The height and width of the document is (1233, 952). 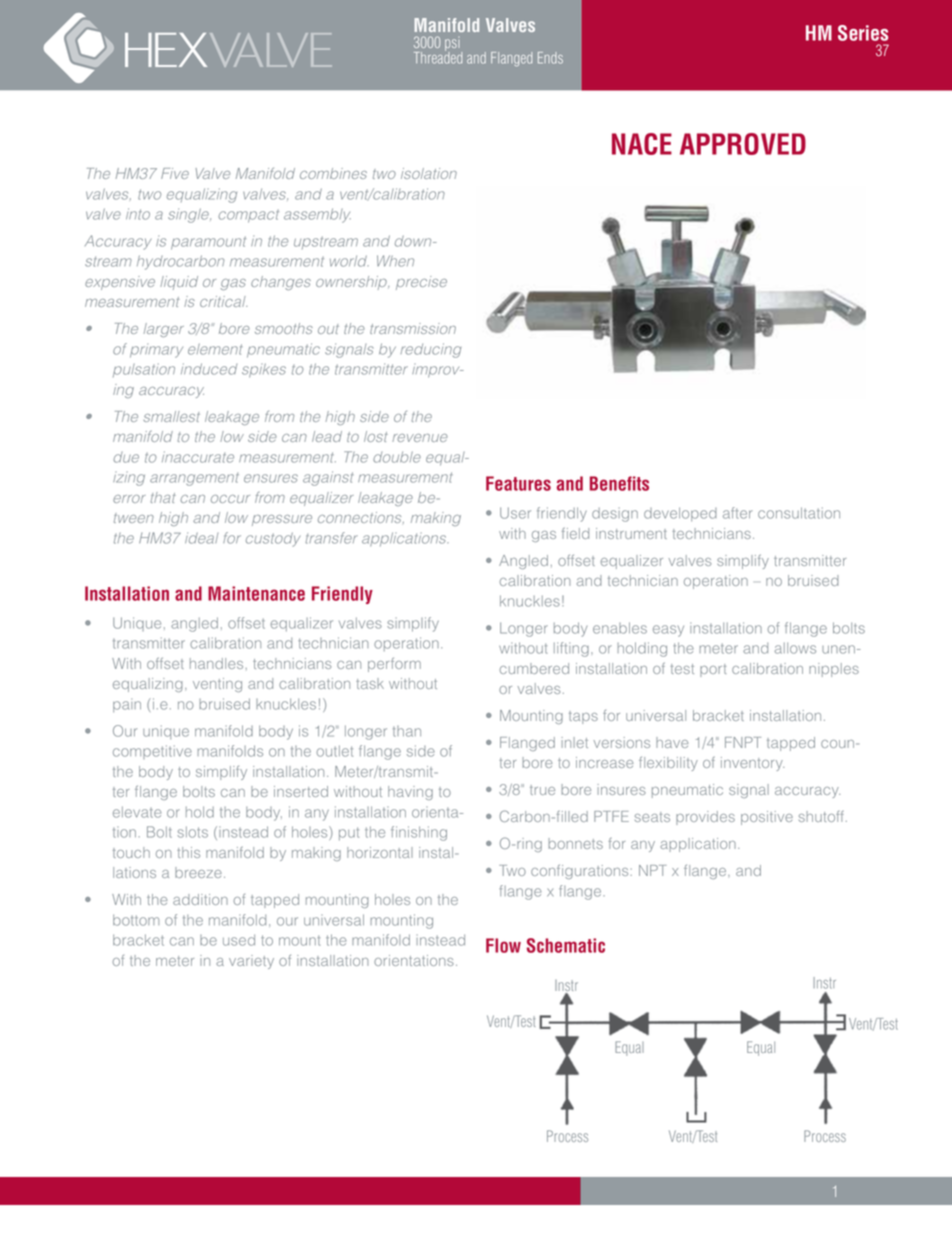 I want to click on Series, so click(x=863, y=33).
